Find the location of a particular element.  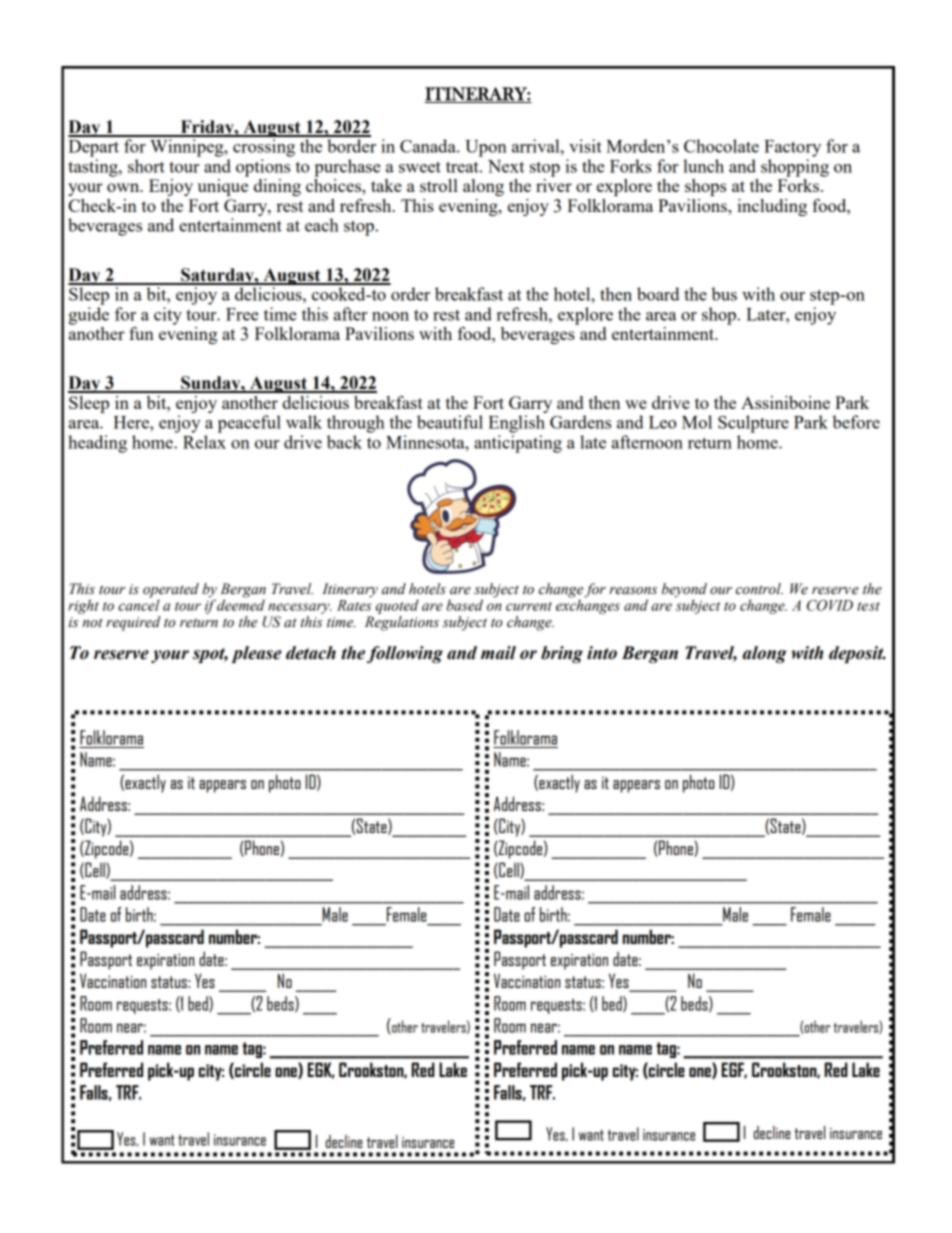

please is located at coordinates (256, 654).
